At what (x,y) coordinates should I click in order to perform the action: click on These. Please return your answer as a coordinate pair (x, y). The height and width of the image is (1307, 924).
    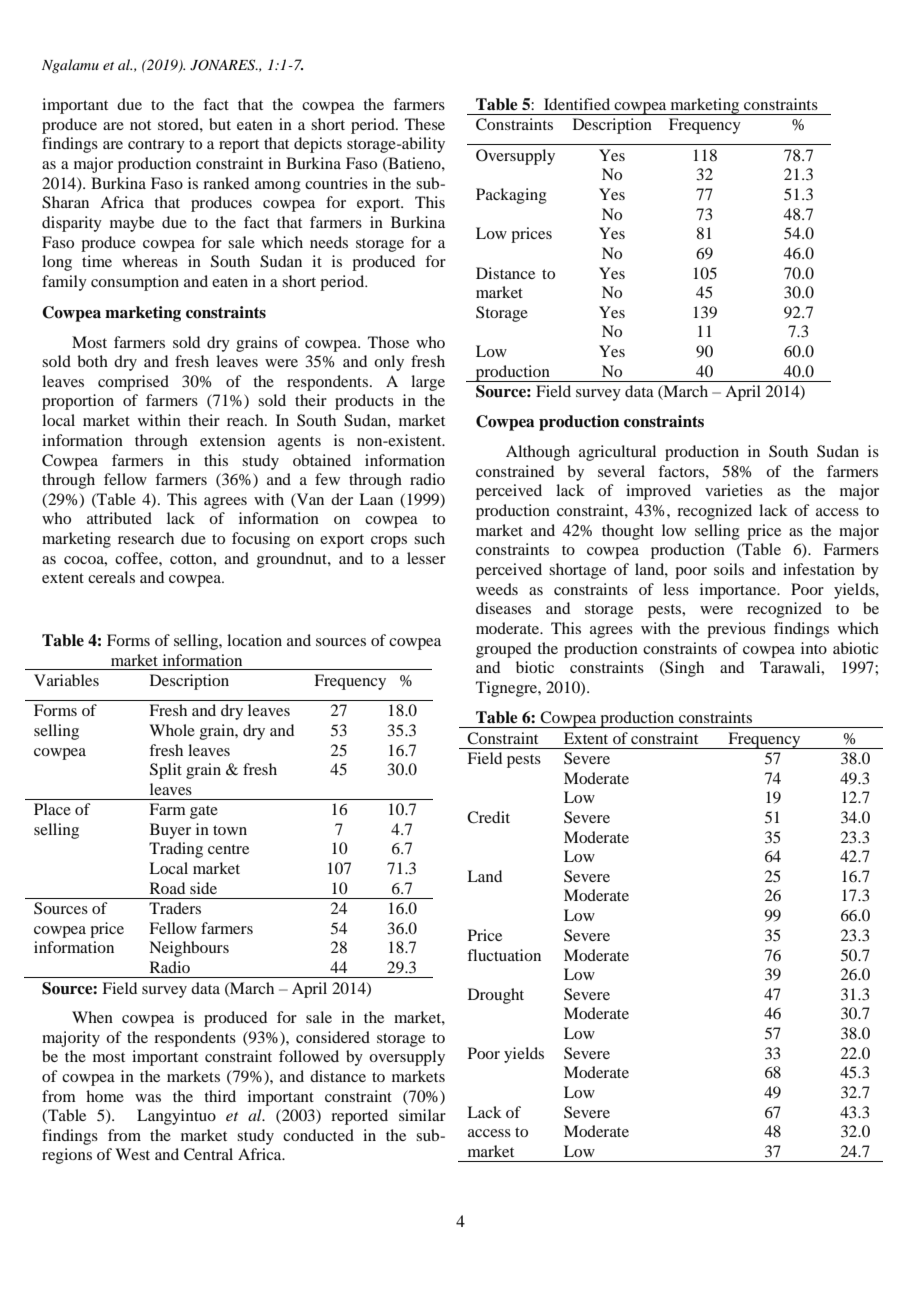
    Looking at the image, I should click on (425, 124).
